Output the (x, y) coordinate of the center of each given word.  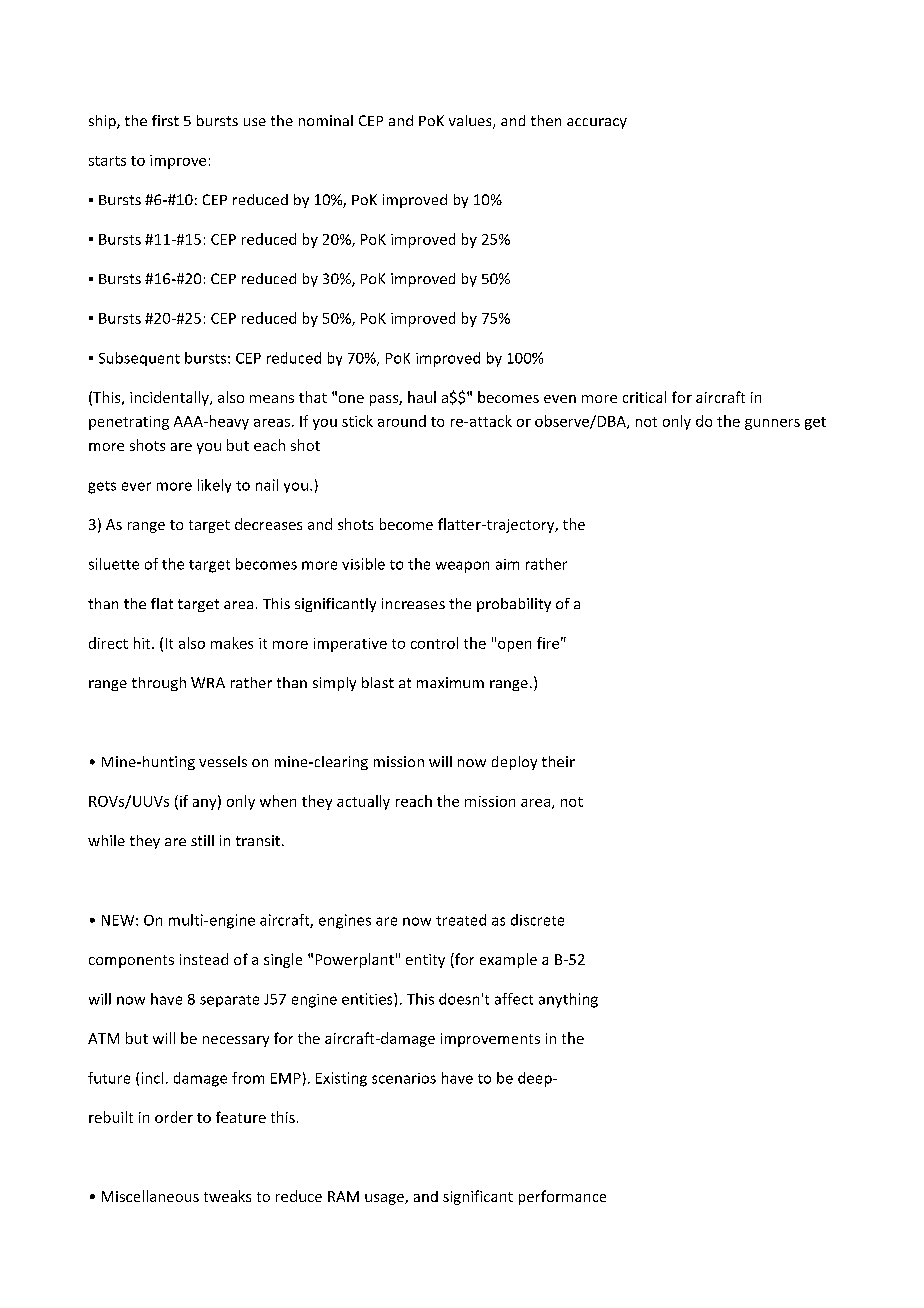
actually (363, 802)
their (558, 761)
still (202, 840)
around (402, 421)
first (165, 120)
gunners (772, 424)
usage (385, 1199)
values (471, 122)
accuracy (597, 123)
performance (562, 1197)
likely (214, 486)
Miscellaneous (150, 1196)
